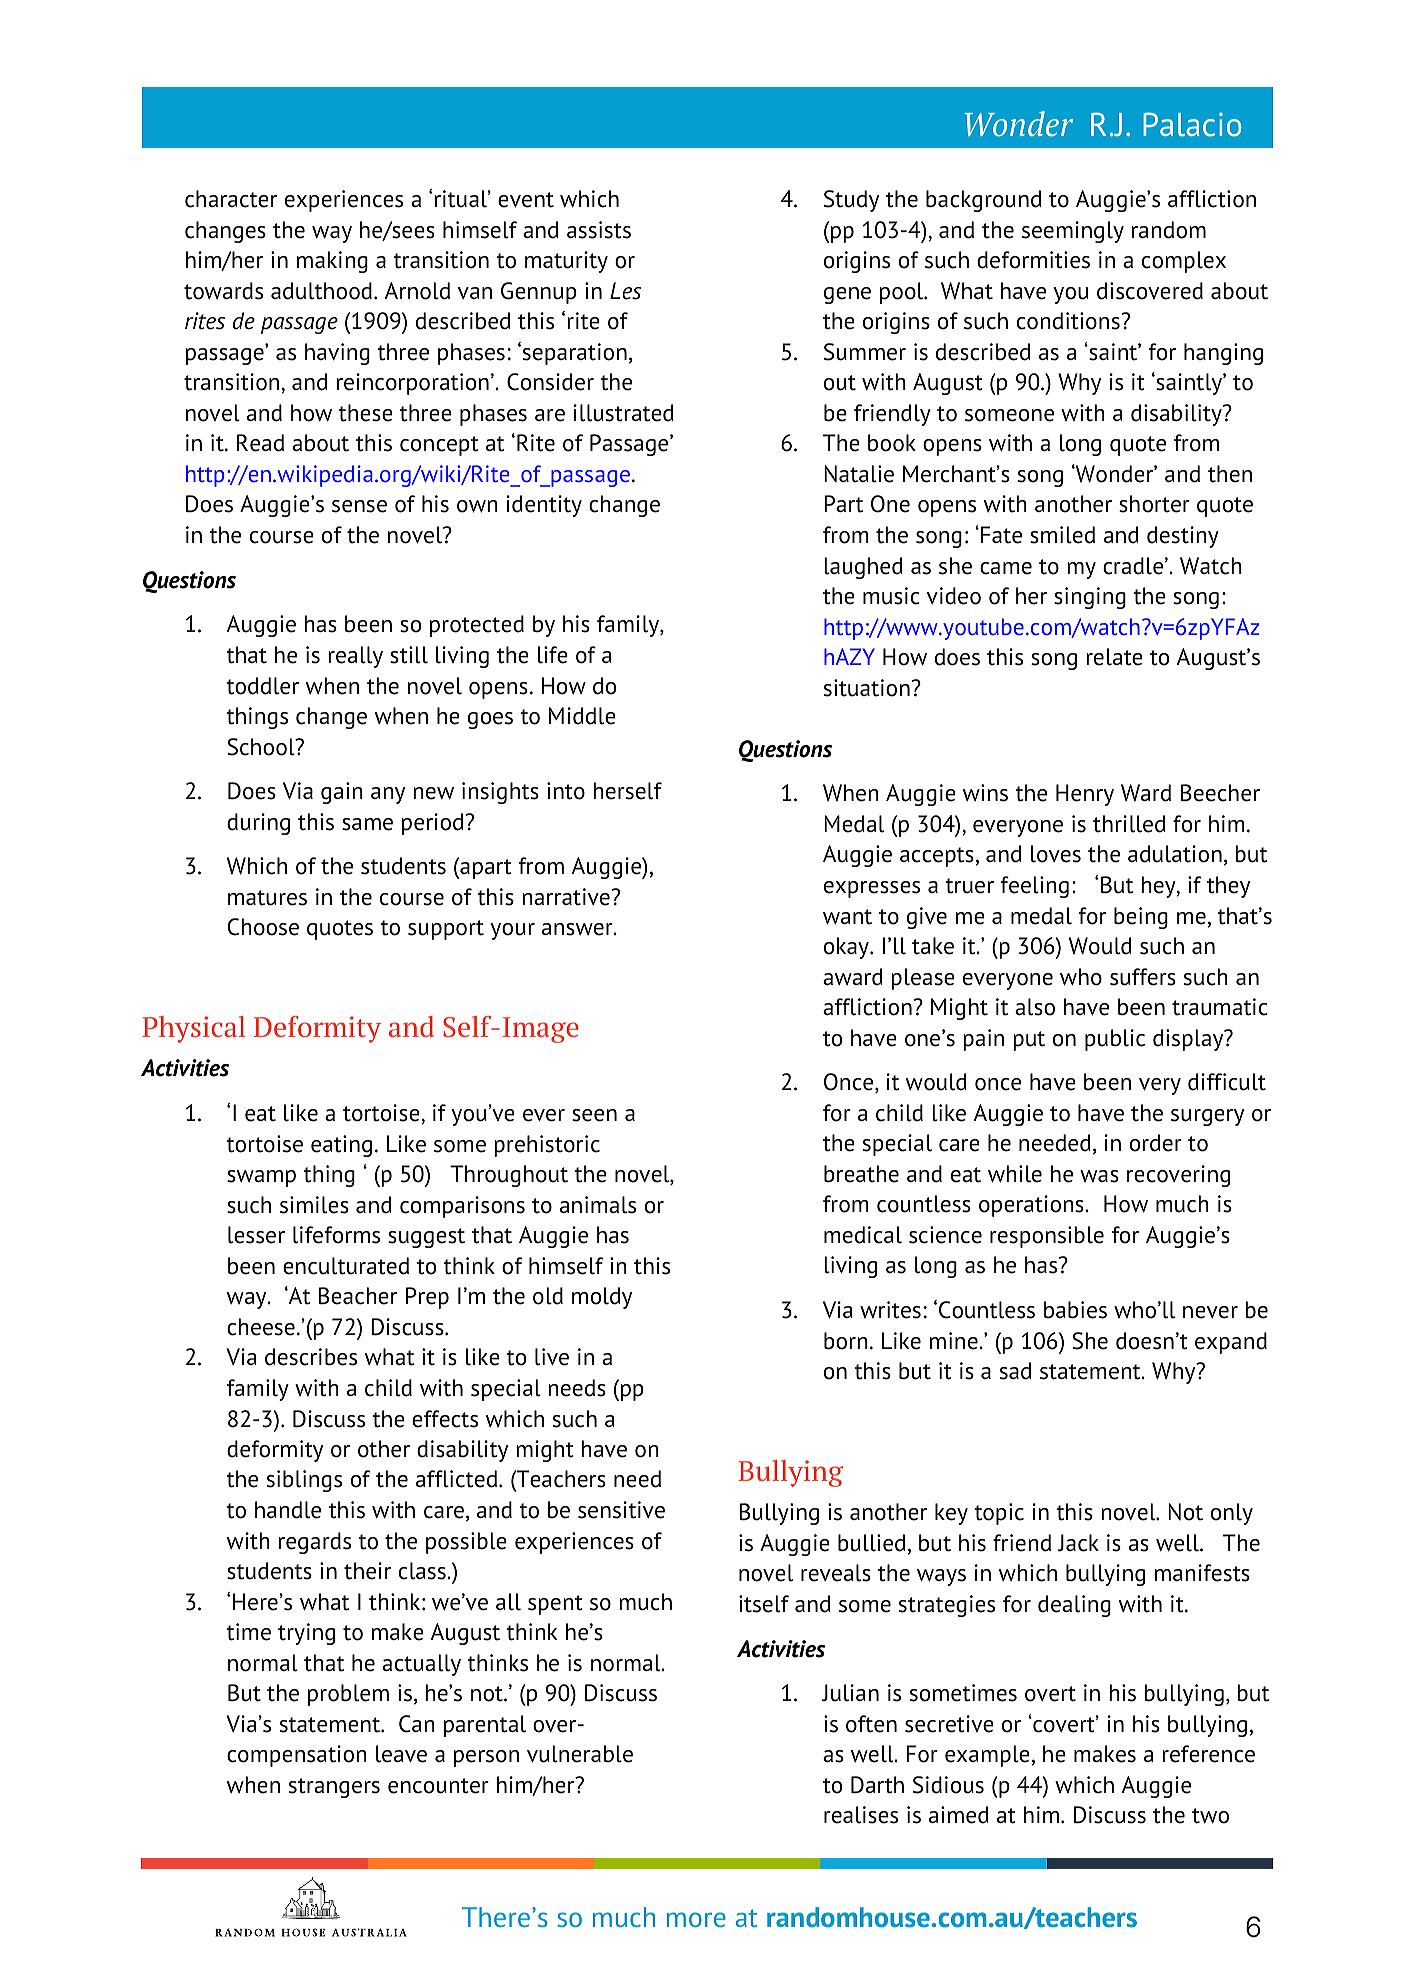 This document has width=1404, height=1985. I want to click on two, so click(1210, 1816).
